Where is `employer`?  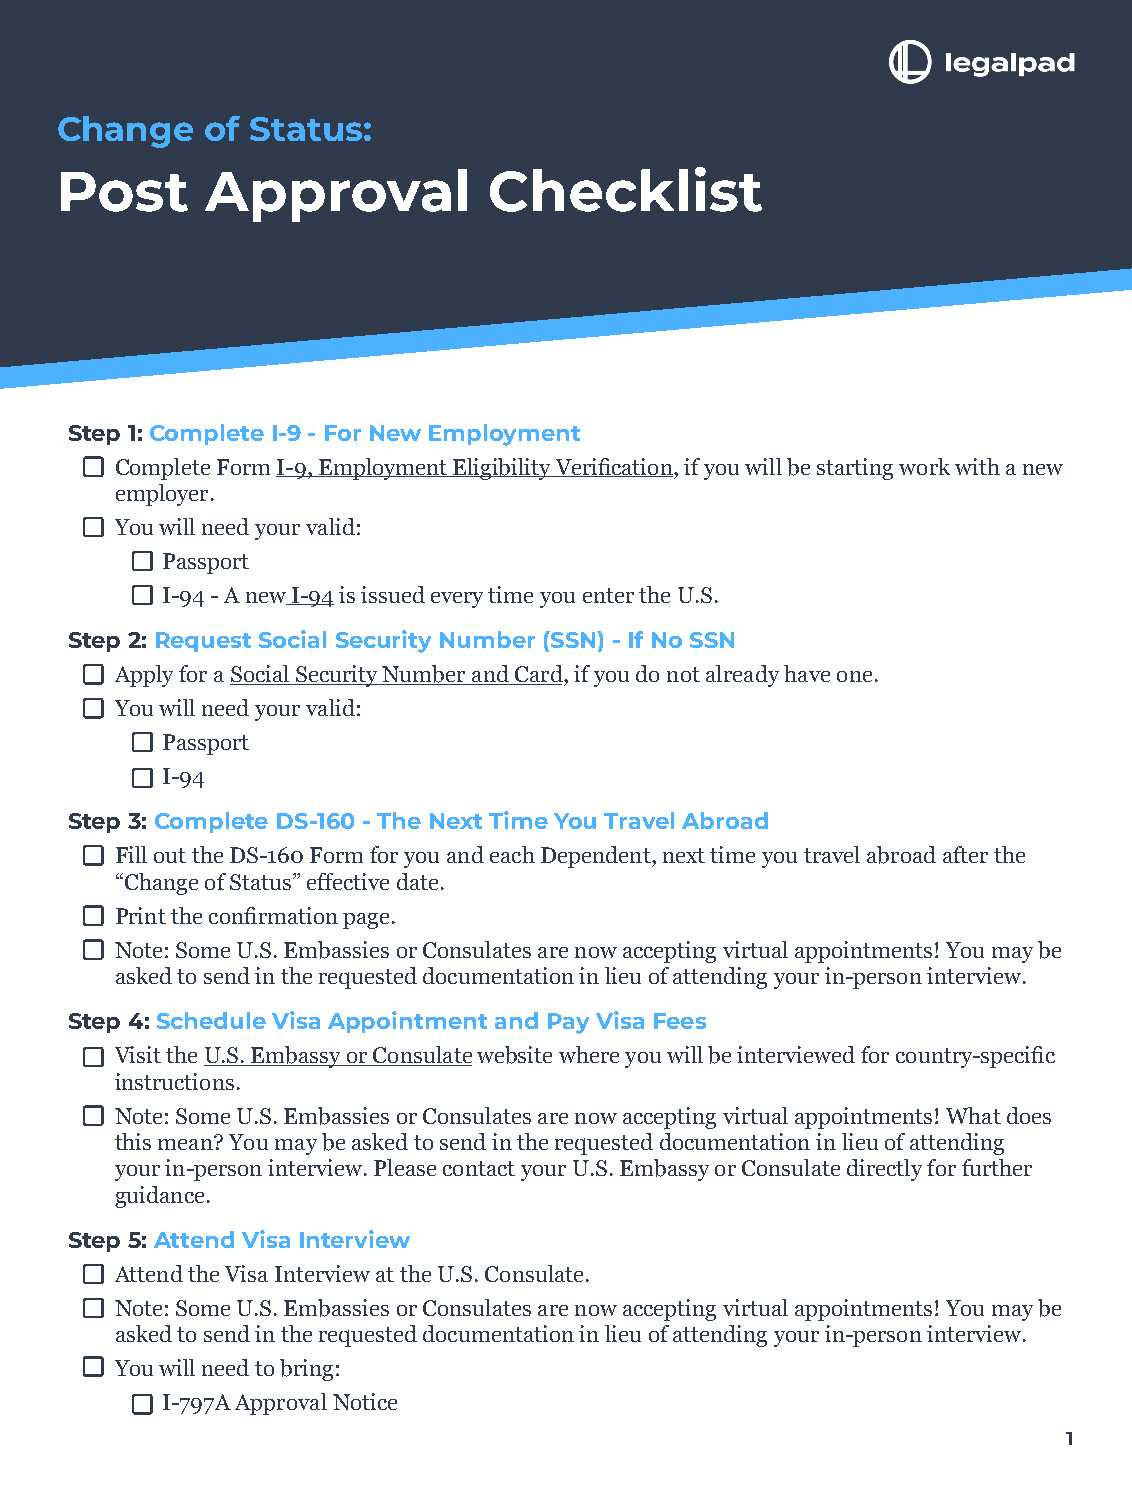 employer is located at coordinates (162, 495).
